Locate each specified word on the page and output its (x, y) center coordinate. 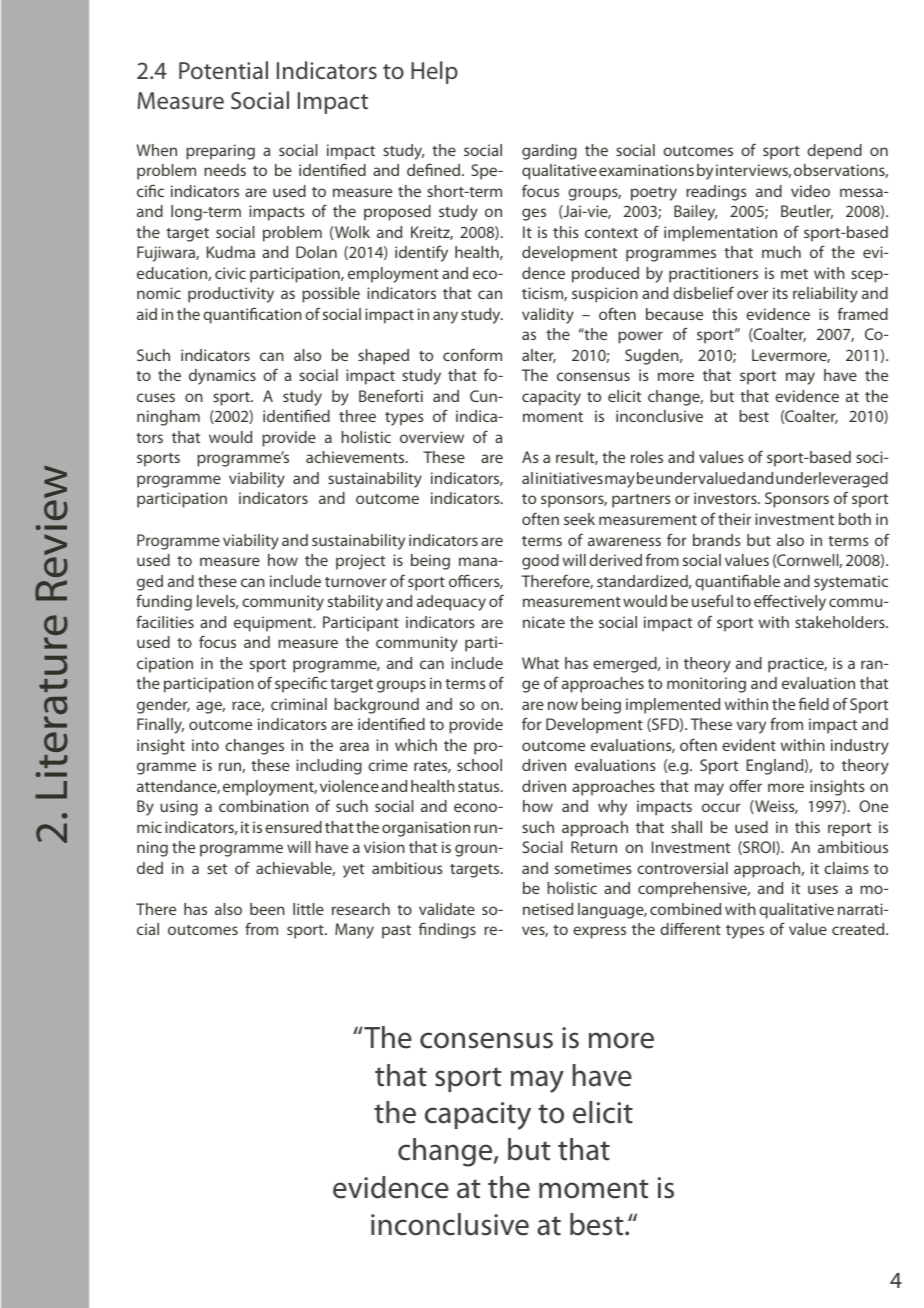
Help (434, 72)
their (734, 519)
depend (834, 152)
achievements (356, 457)
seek (579, 519)
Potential (223, 70)
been (267, 909)
